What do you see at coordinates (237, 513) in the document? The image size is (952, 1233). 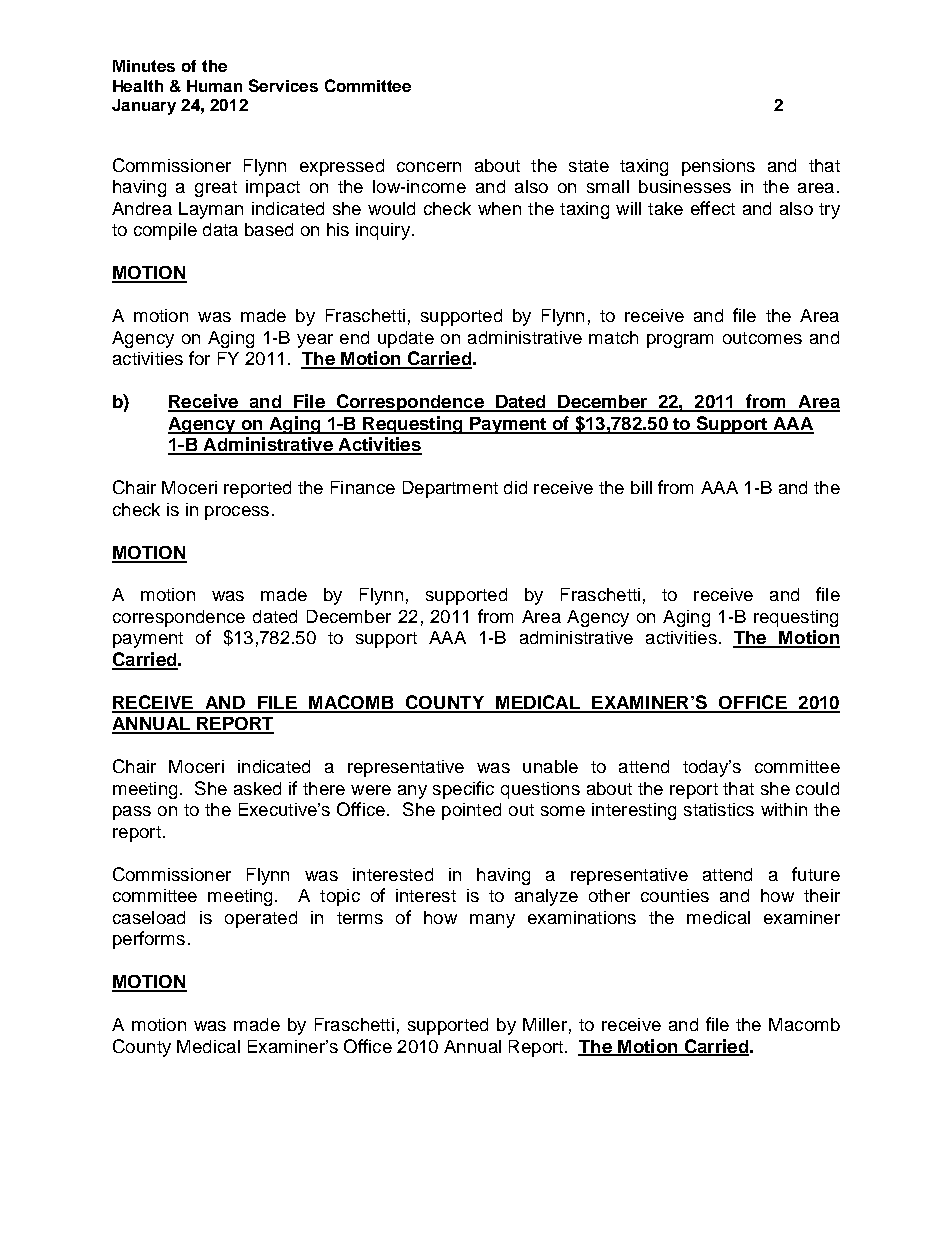 I see `process` at bounding box center [237, 513].
